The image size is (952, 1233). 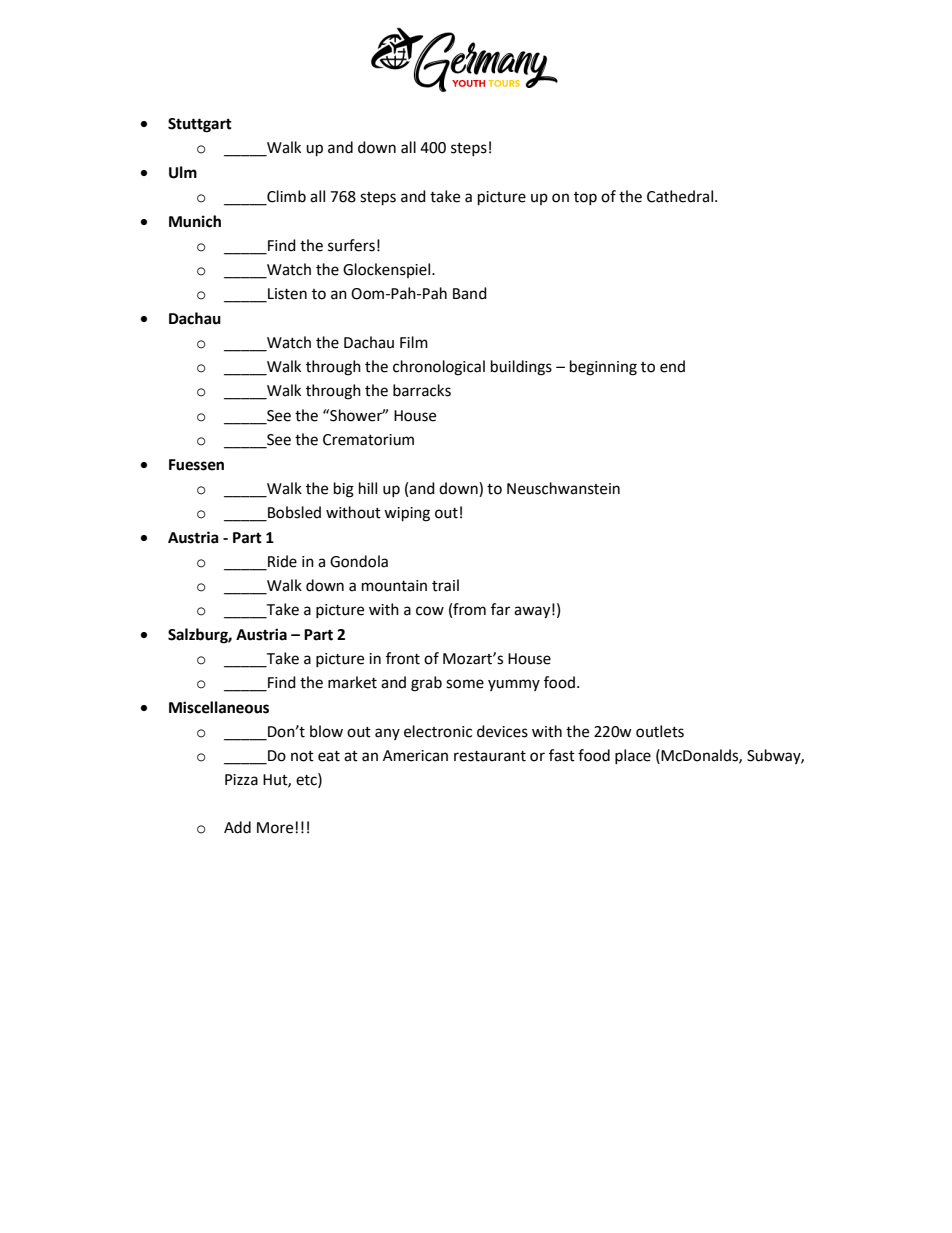 I want to click on beginning, so click(x=603, y=368).
